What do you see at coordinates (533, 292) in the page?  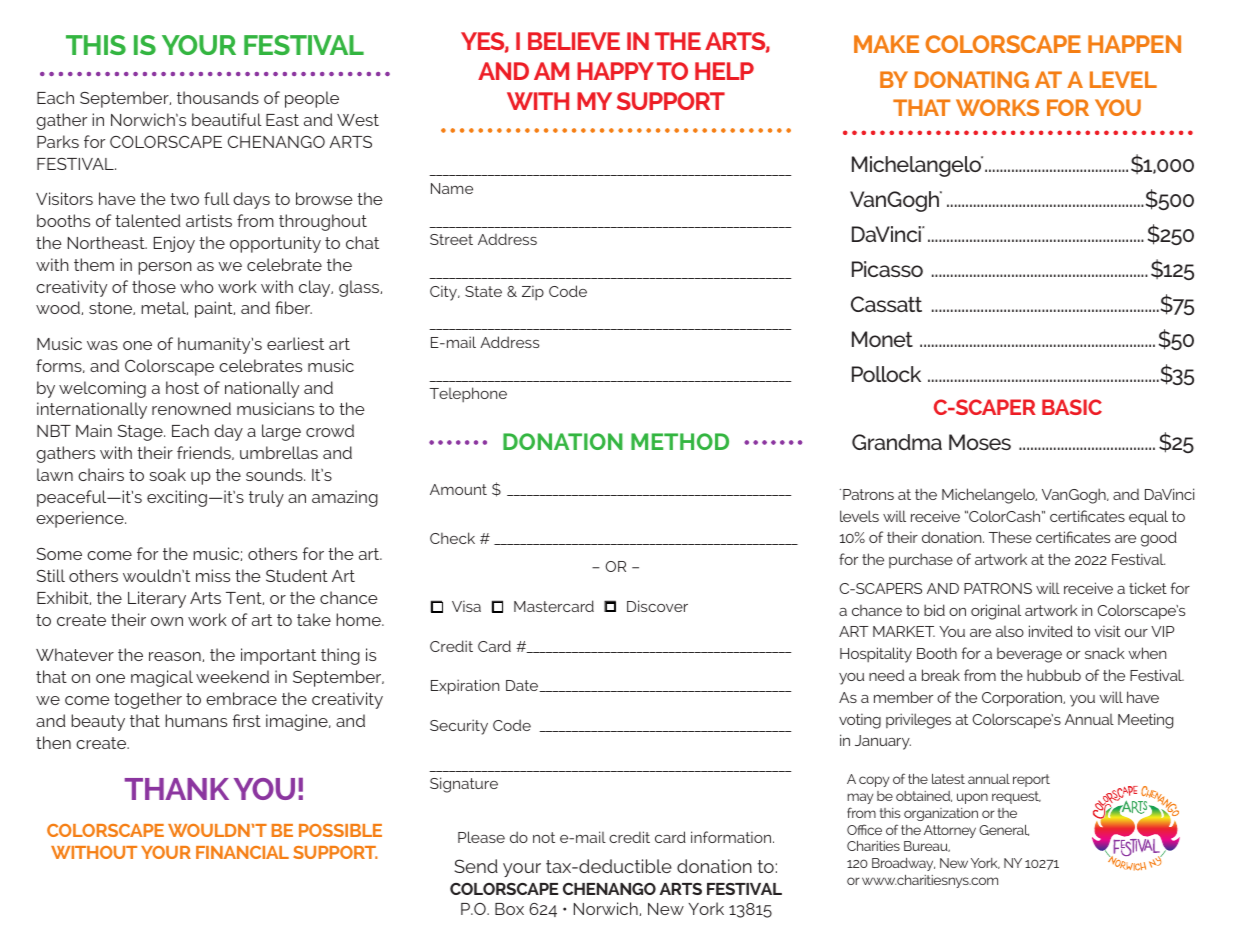 I see `Zip` at bounding box center [533, 292].
